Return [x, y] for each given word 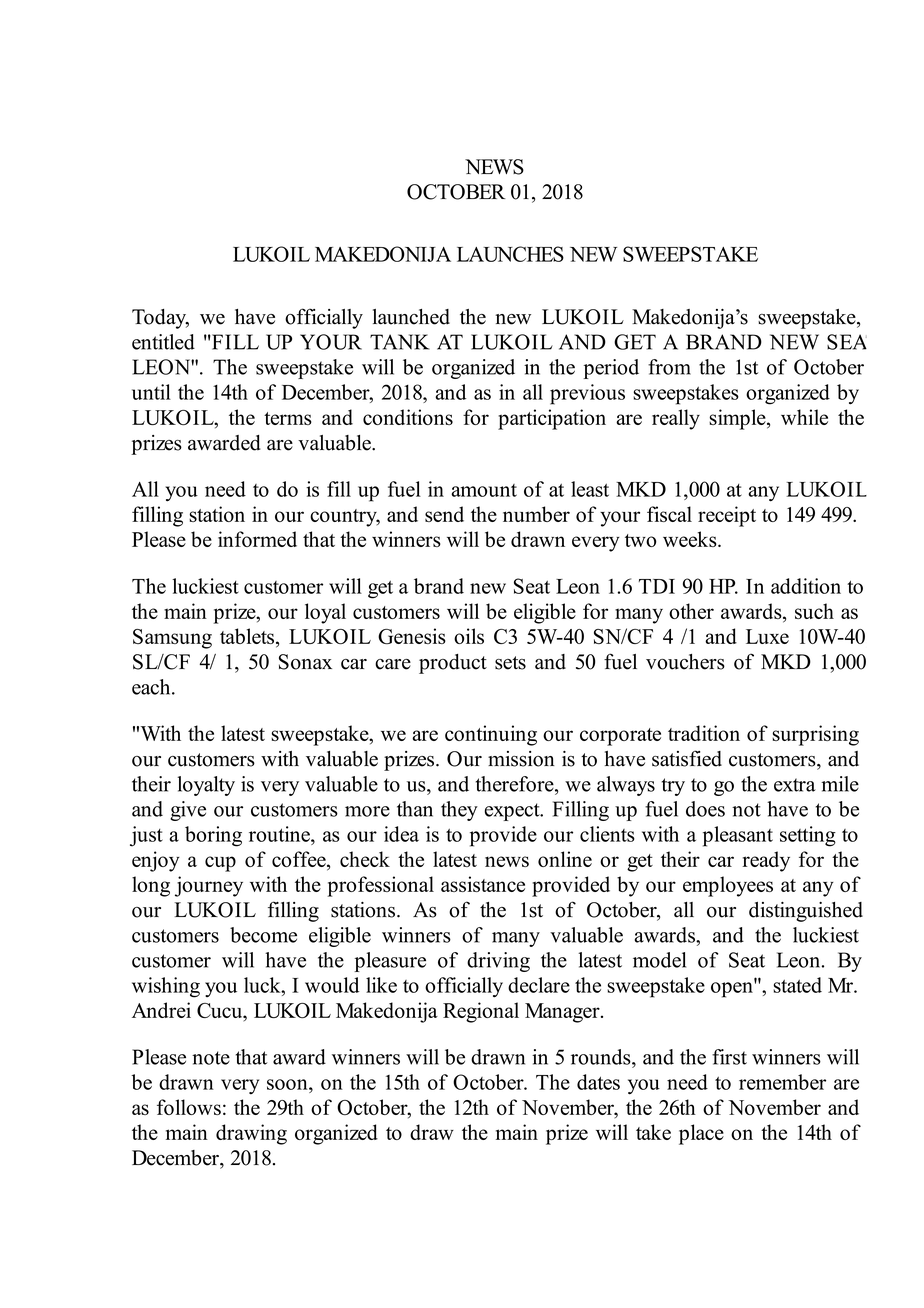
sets [510, 663]
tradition [704, 733]
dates [598, 1082]
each [152, 687]
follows [189, 1107]
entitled [163, 342]
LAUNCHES [510, 254]
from [669, 367]
